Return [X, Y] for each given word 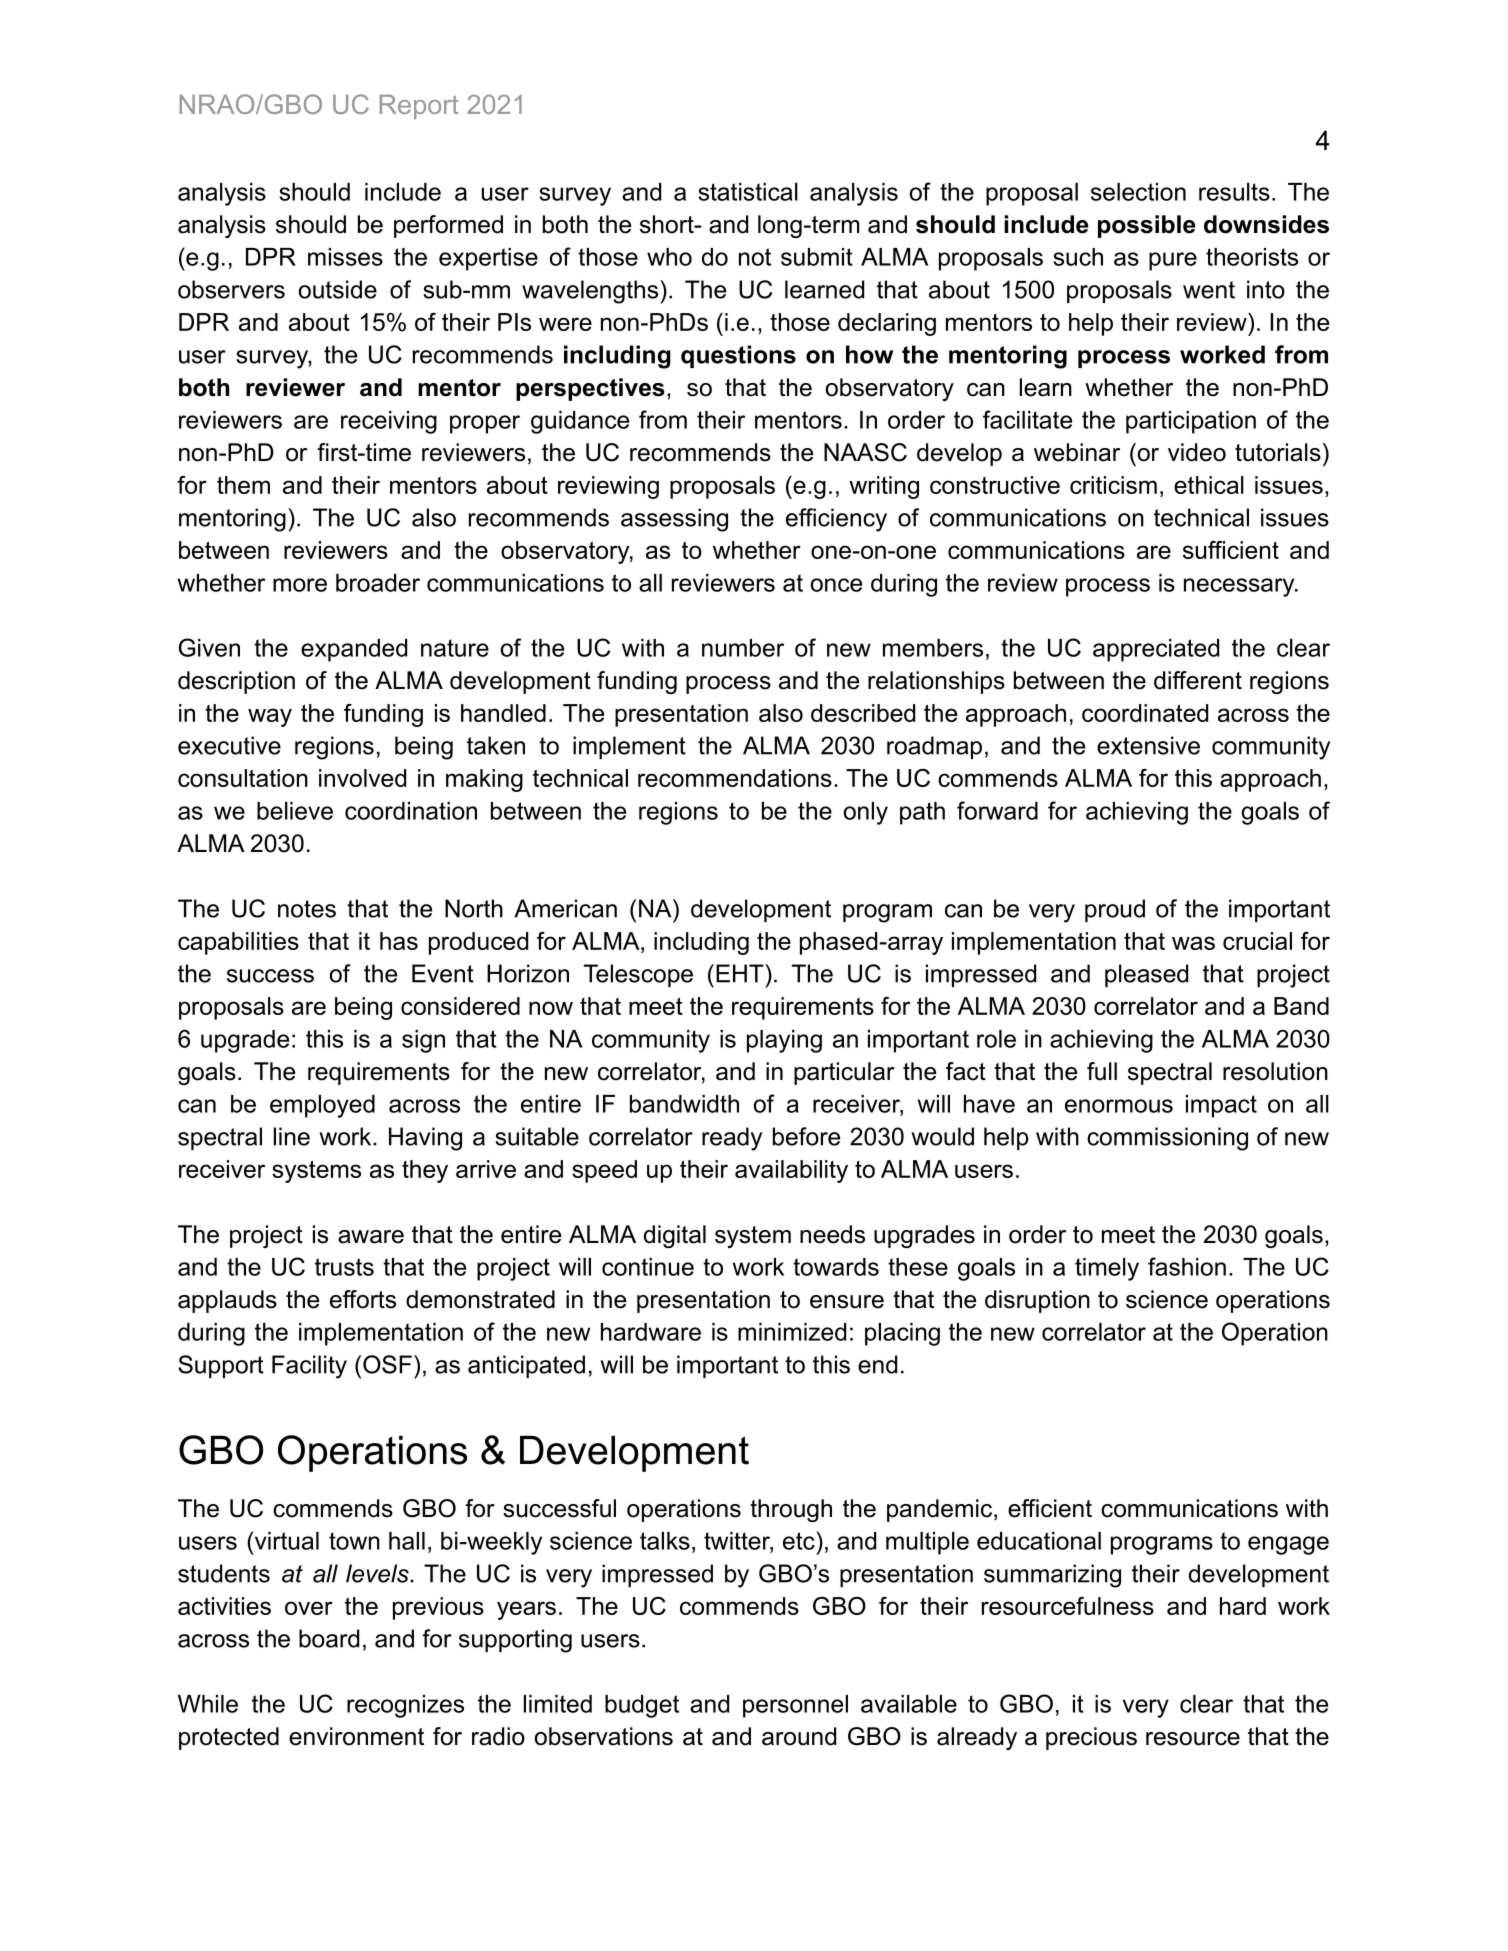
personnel [795, 1706]
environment [356, 1736]
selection [1138, 192]
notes [307, 909]
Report [419, 107]
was [1193, 943]
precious [1091, 1738]
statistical [748, 192]
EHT [741, 973]
